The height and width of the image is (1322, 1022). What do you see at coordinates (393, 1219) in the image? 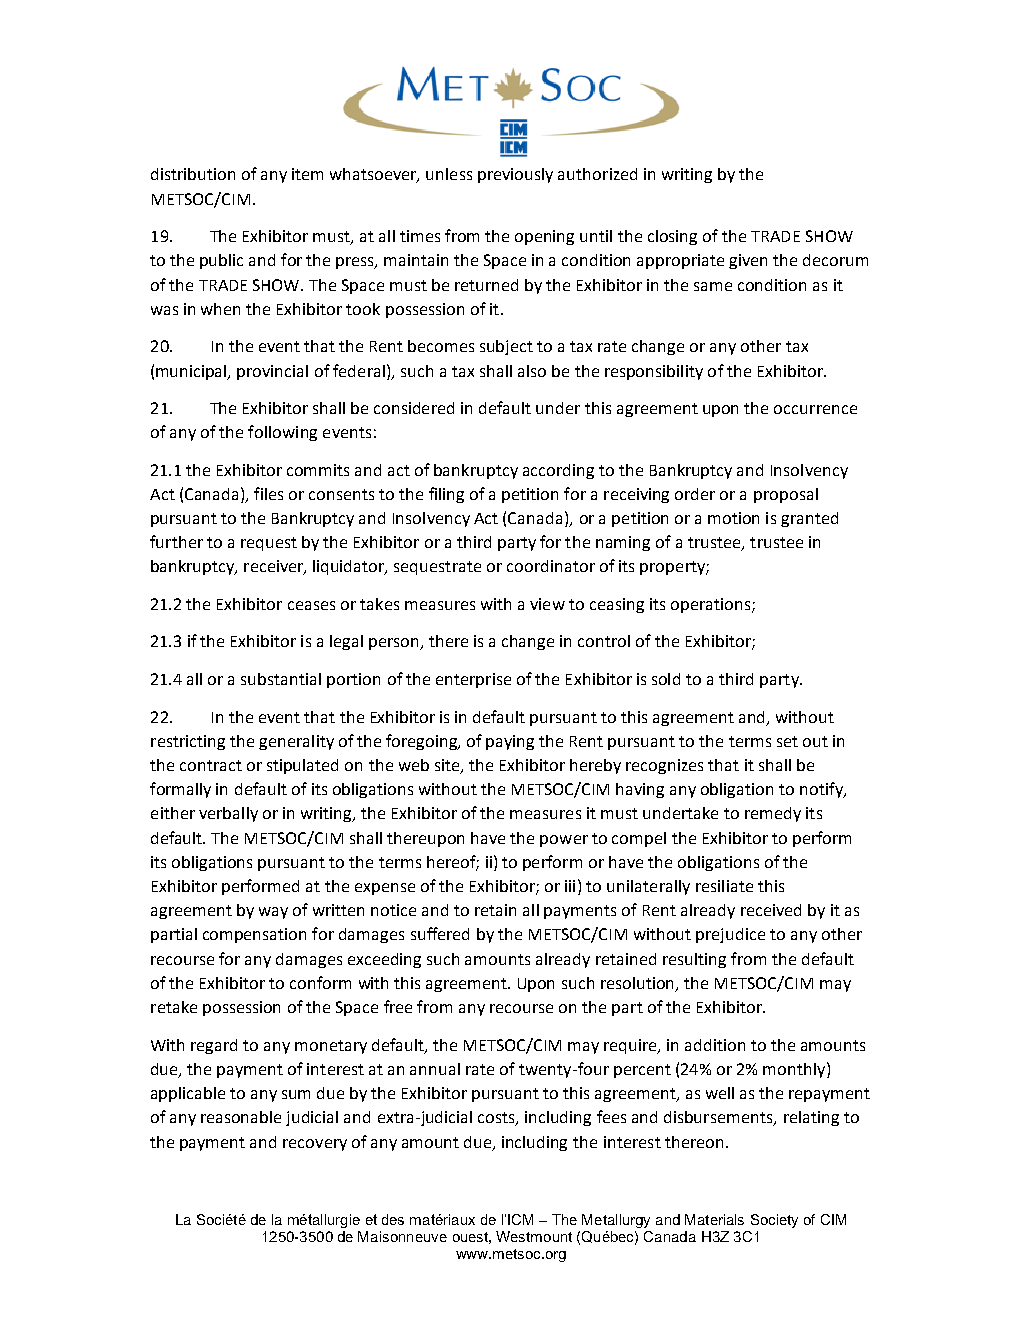
I see `des` at bounding box center [393, 1219].
